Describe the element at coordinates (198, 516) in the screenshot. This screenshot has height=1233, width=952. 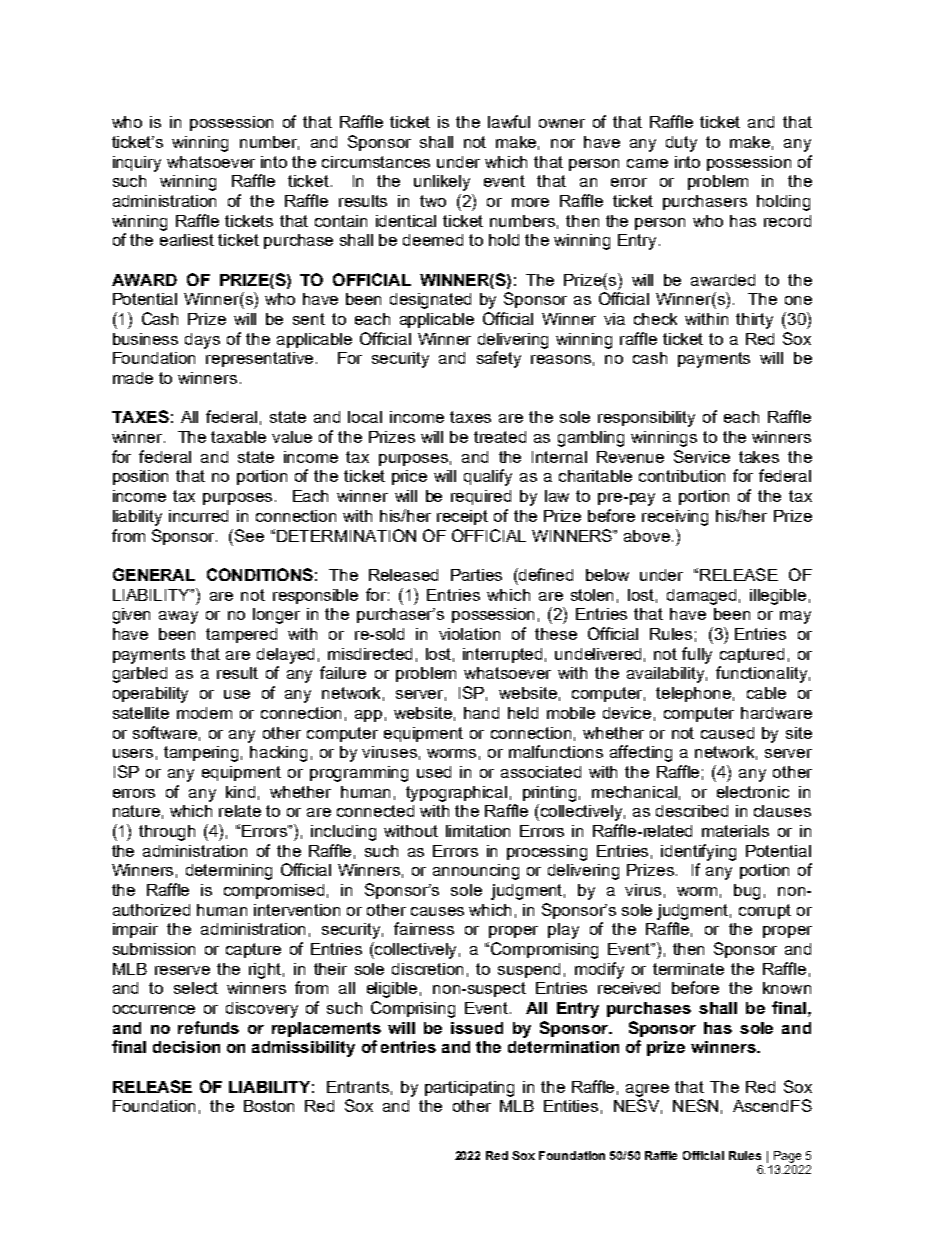
I see `incurred` at that location.
